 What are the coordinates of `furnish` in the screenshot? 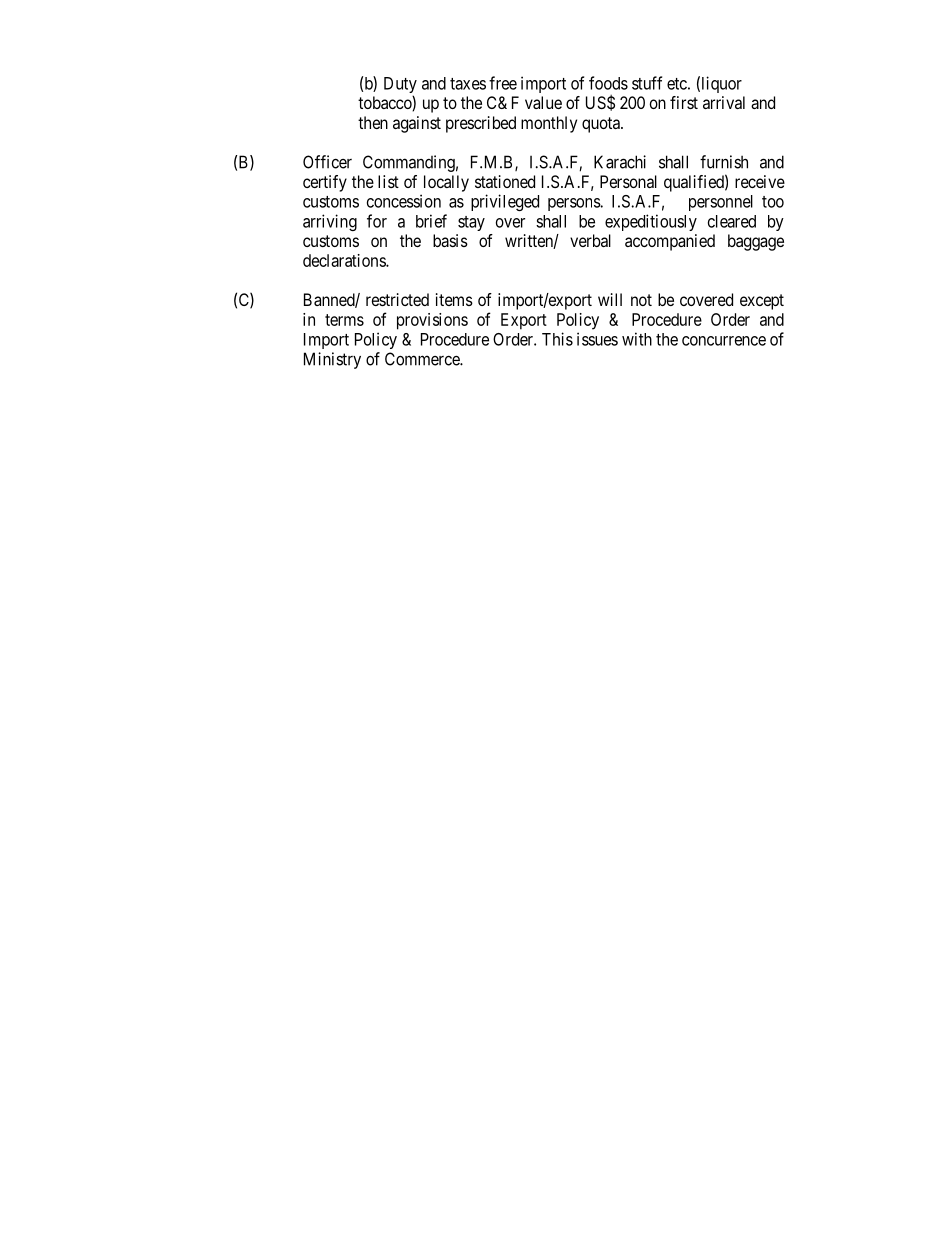 It's located at (724, 162).
